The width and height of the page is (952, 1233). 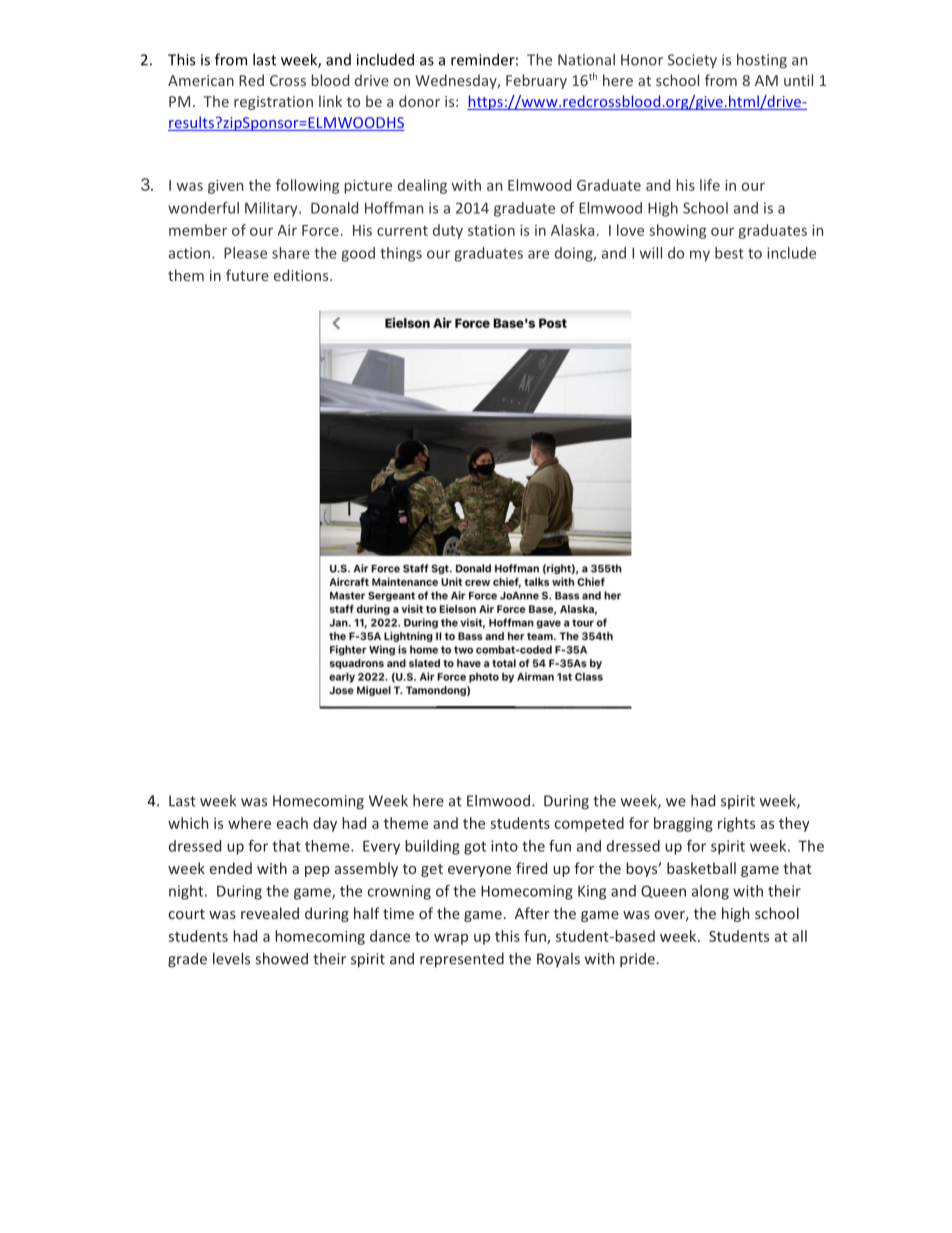 What do you see at coordinates (401, 254) in the page?
I see `things` at bounding box center [401, 254].
